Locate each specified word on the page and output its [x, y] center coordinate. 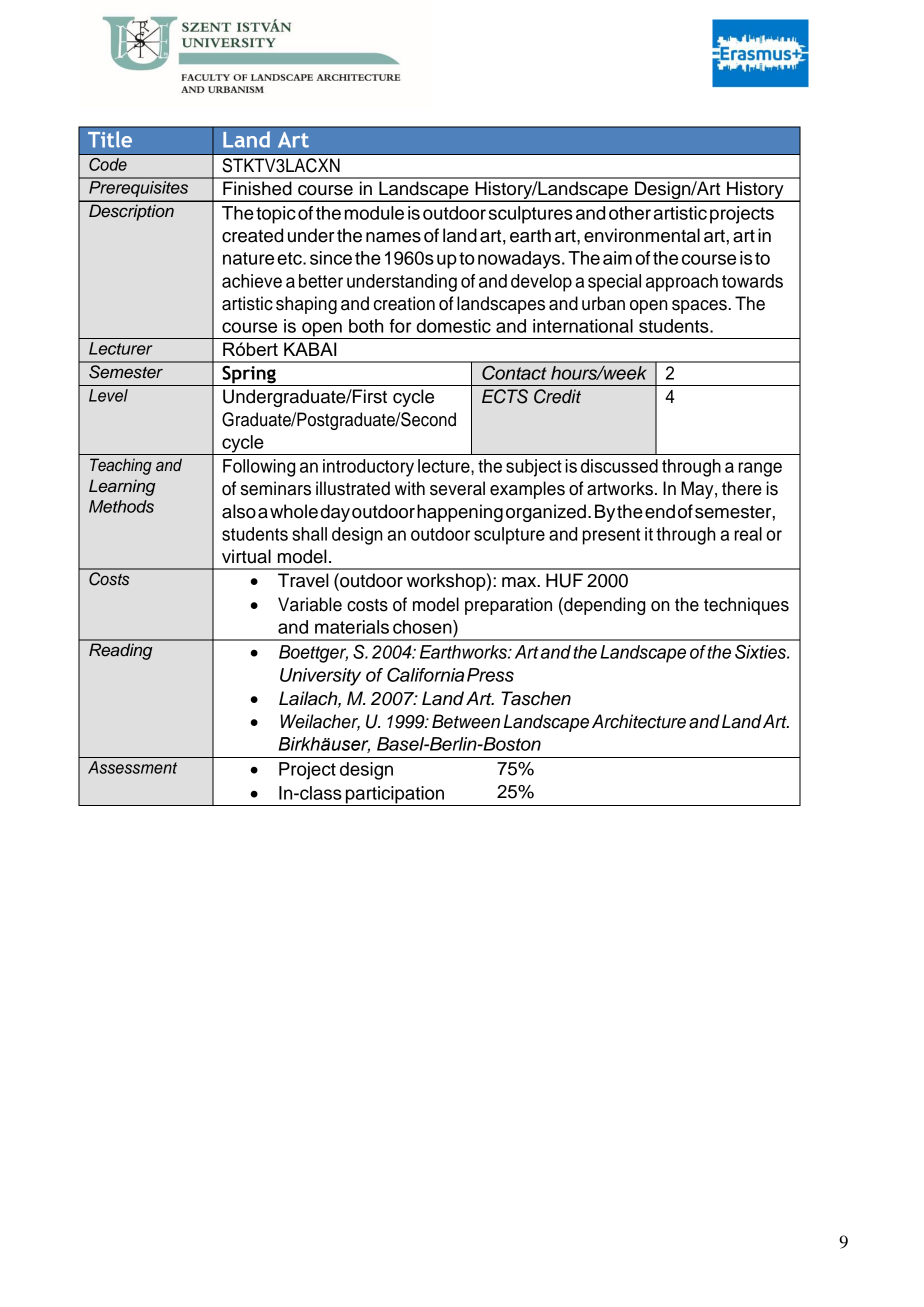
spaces [699, 307]
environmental [642, 235]
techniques [746, 606]
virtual [246, 556]
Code [108, 164]
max [520, 582]
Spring [249, 376]
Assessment [132, 767]
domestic [454, 326]
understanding [402, 283]
